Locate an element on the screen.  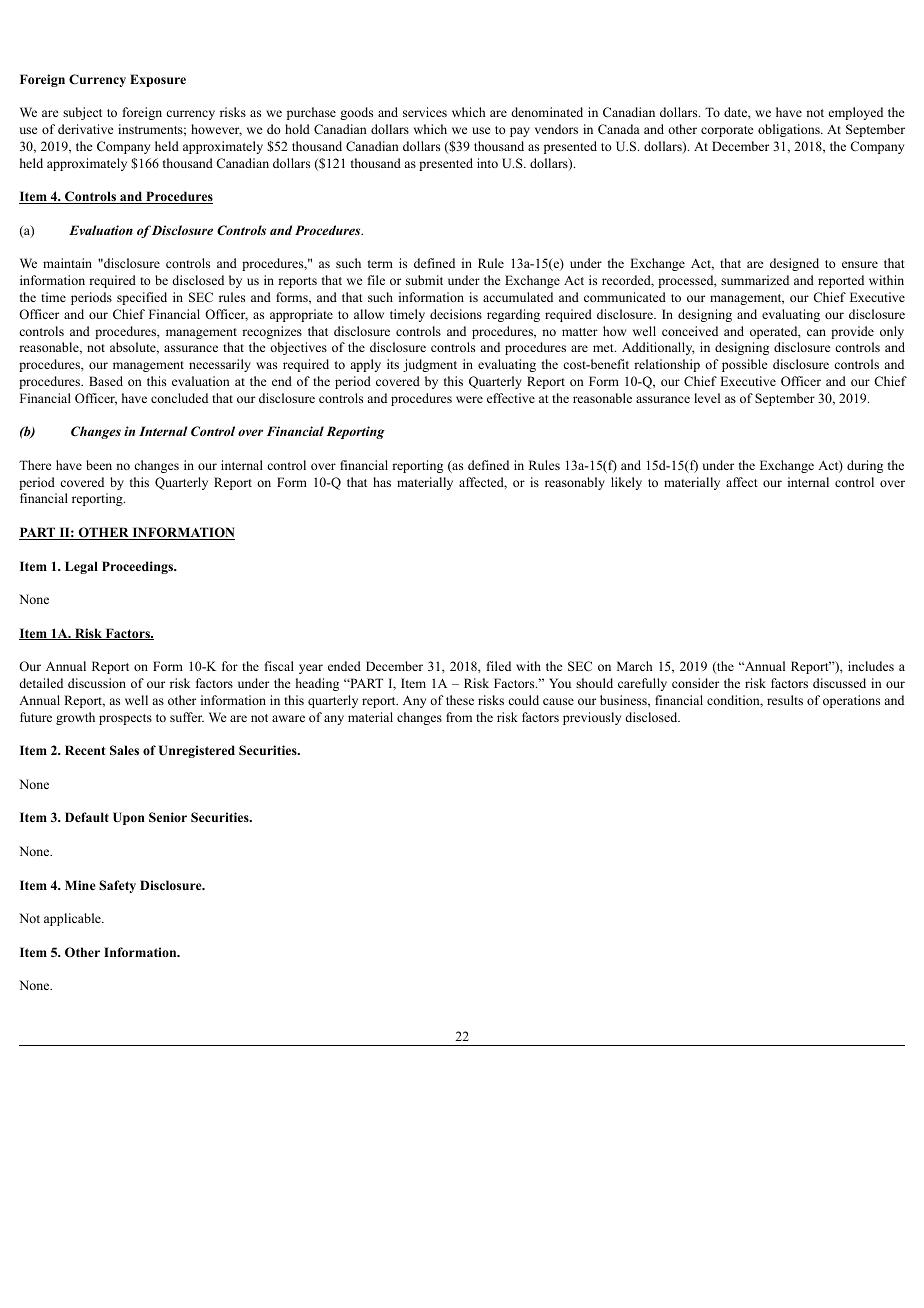
services is located at coordinates (425, 112).
